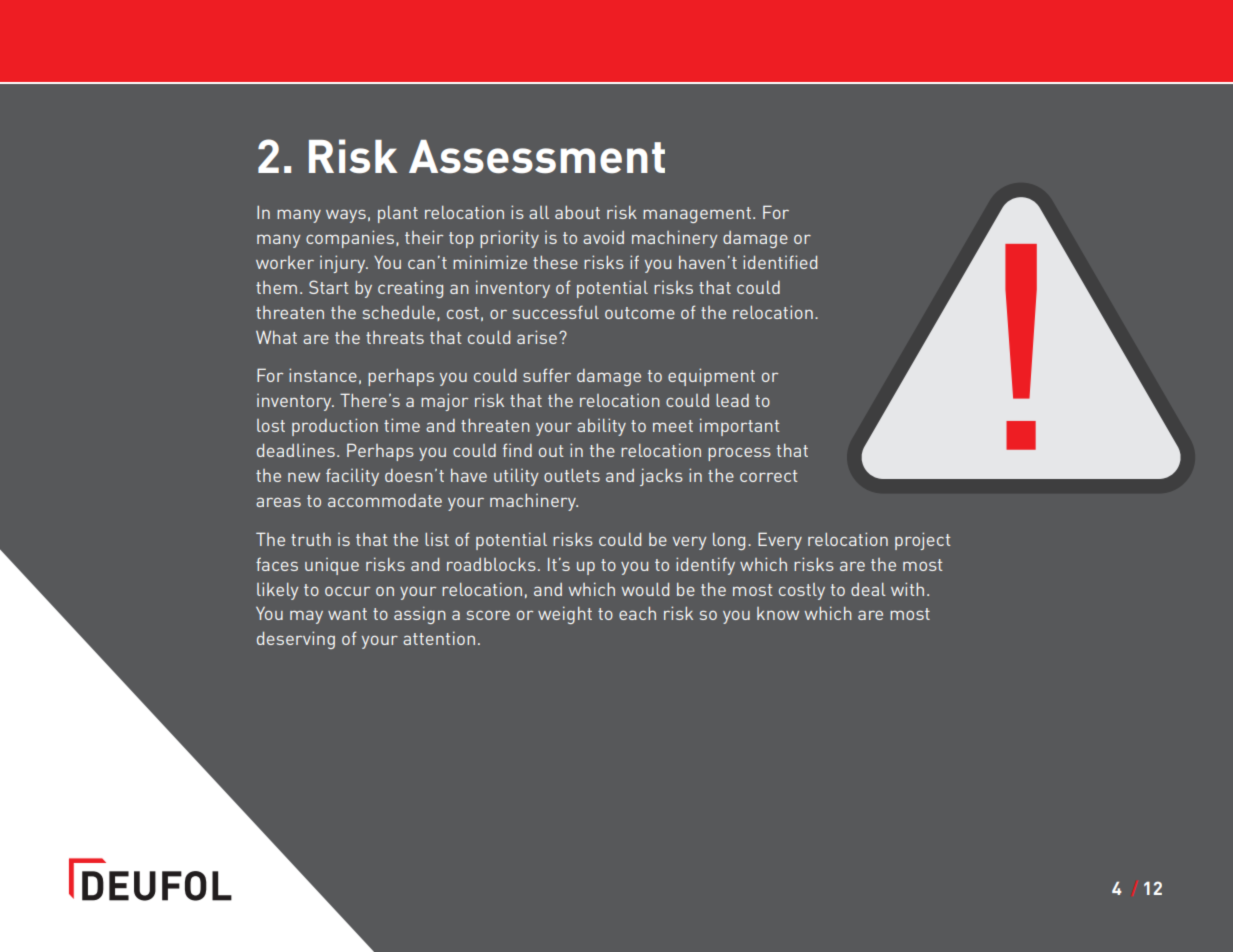 The height and width of the screenshot is (952, 1233). What do you see at coordinates (537, 157) in the screenshot?
I see `Assessment` at bounding box center [537, 157].
